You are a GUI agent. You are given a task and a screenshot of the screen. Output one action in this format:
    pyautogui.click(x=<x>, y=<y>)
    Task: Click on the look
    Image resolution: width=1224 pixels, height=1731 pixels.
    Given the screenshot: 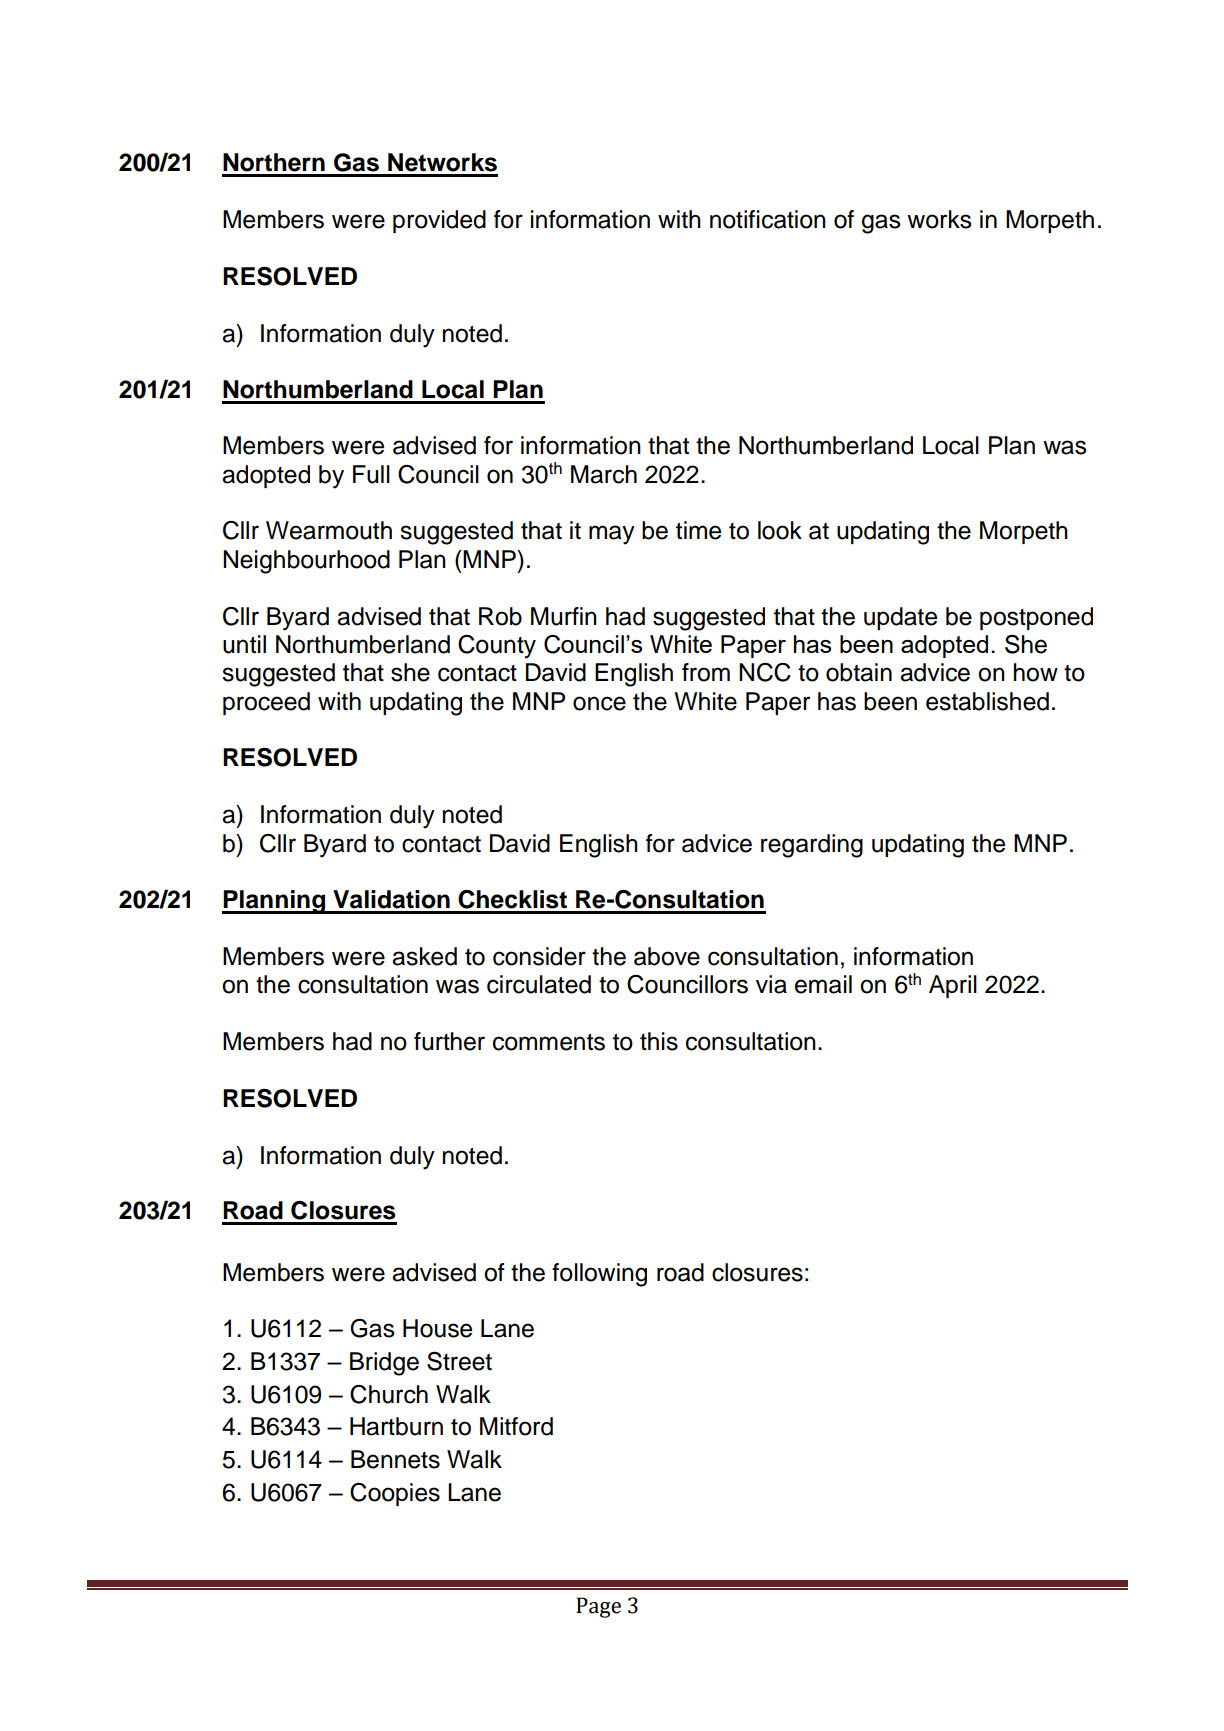 What is the action you would take?
    pyautogui.click(x=780, y=530)
